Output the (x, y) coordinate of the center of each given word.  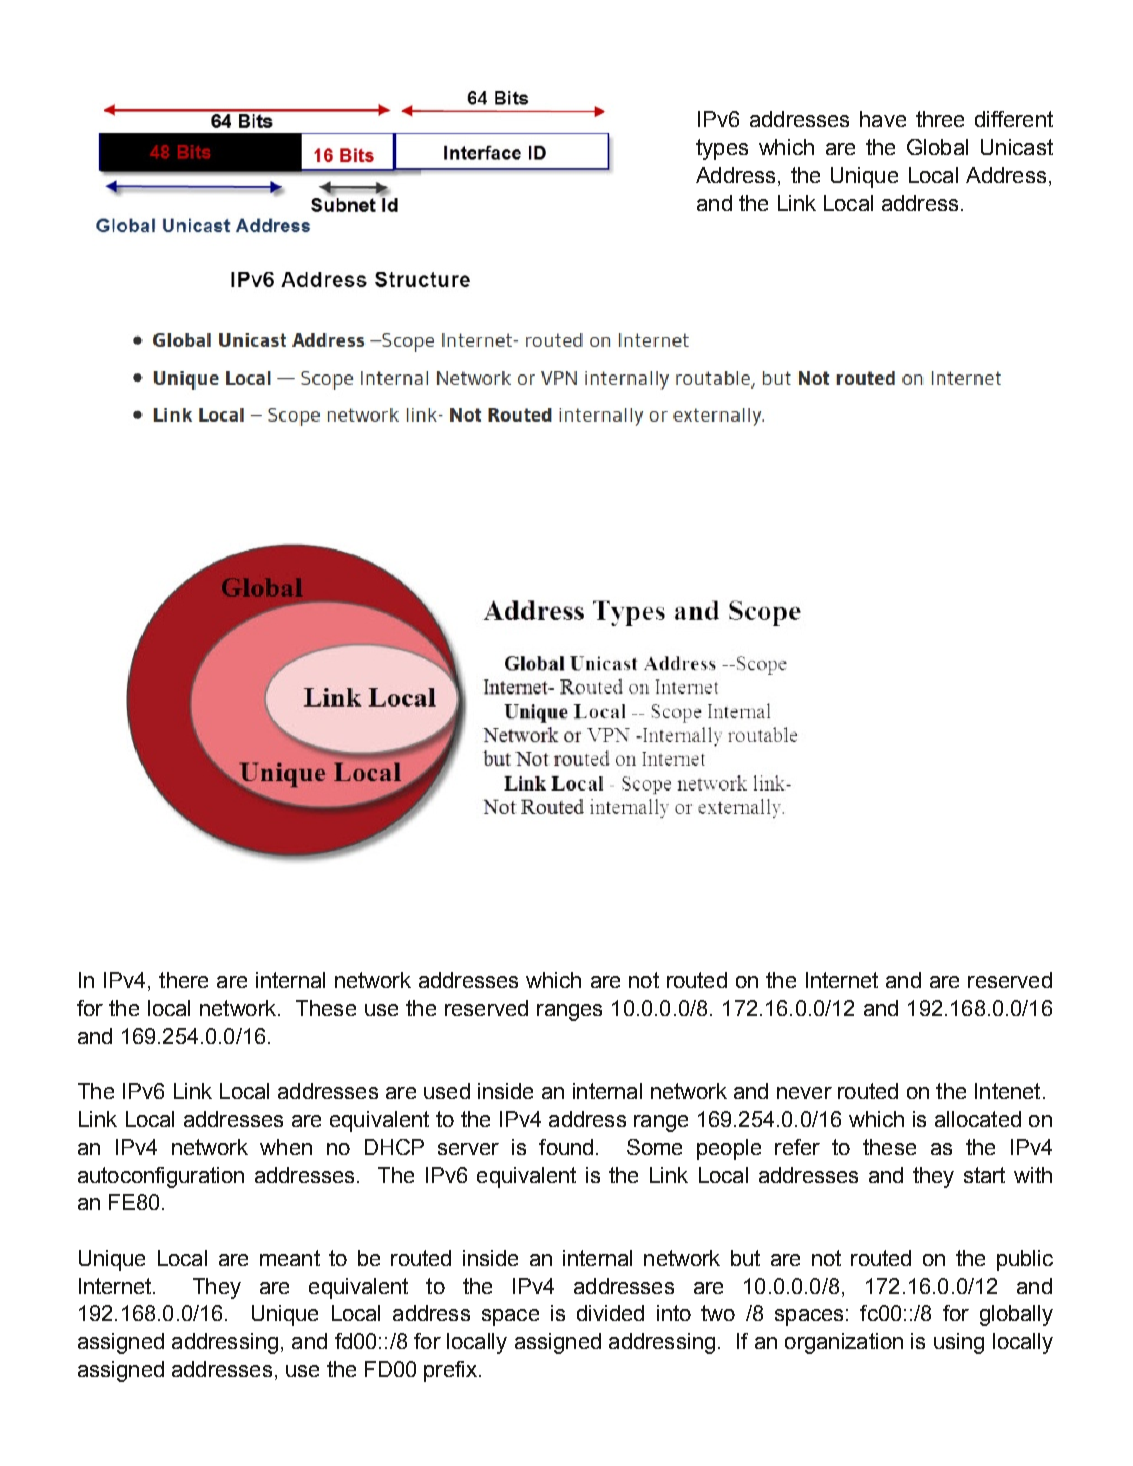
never (804, 1093)
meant (290, 1258)
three (940, 119)
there (183, 980)
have (883, 119)
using (959, 1343)
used (447, 1091)
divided (610, 1313)
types (722, 149)
